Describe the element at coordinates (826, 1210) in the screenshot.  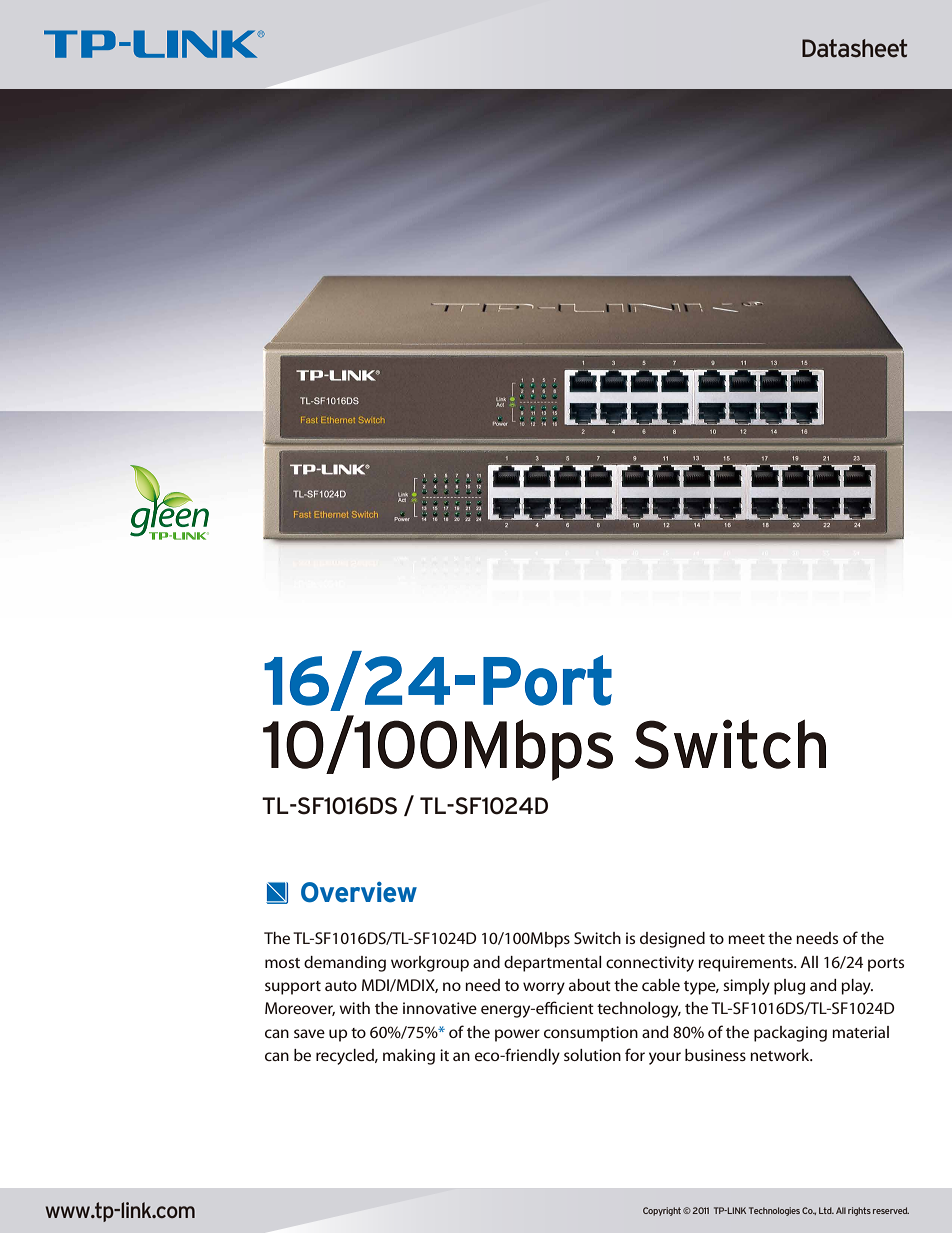
I see `Ltd` at that location.
